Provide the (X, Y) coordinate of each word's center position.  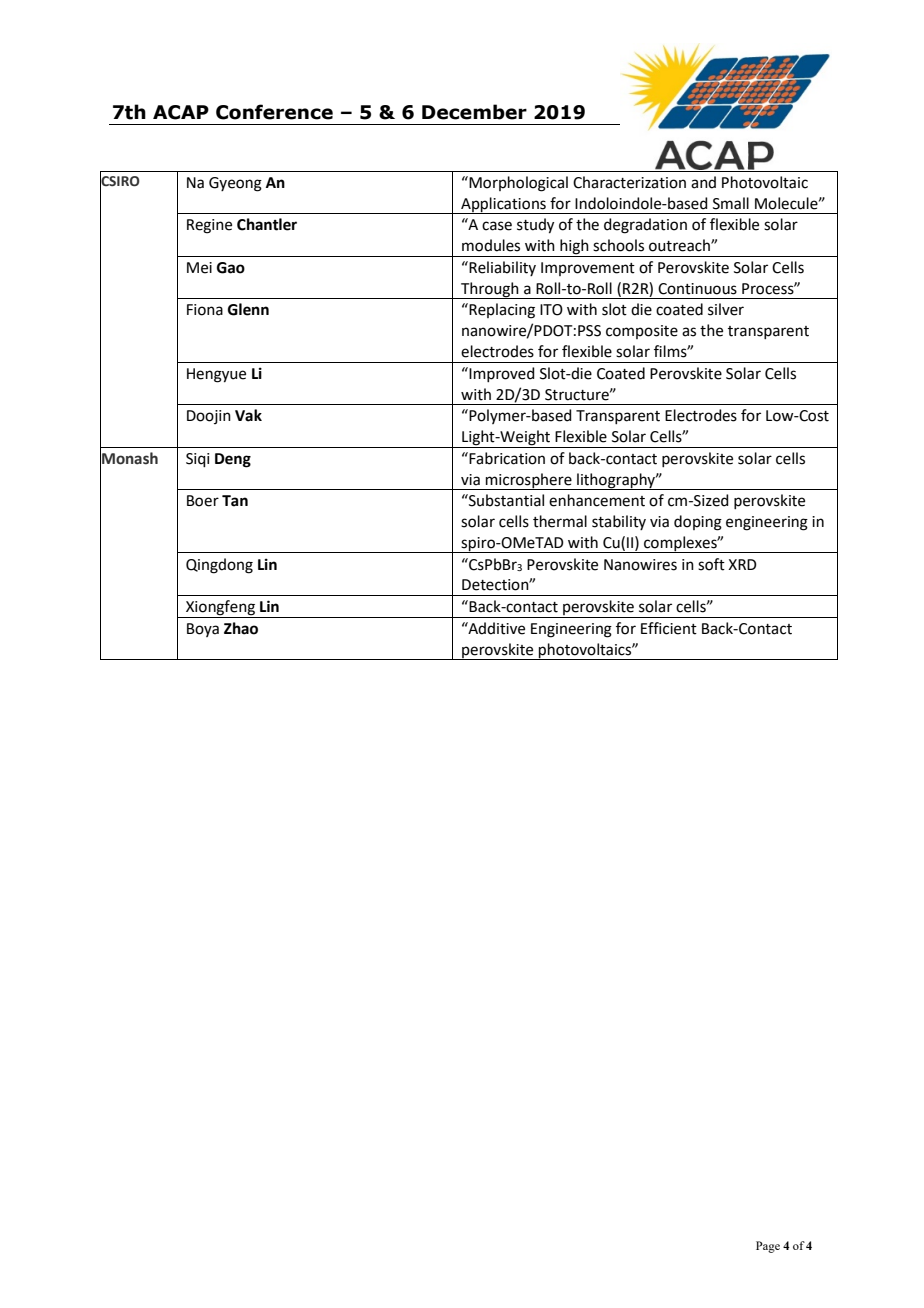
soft (711, 564)
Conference (274, 112)
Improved (501, 374)
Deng (233, 460)
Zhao (241, 628)
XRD (742, 564)
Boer (203, 501)
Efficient (669, 628)
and (703, 182)
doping (698, 523)
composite (642, 332)
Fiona (205, 310)
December (474, 112)
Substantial (505, 500)
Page (768, 1247)
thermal (560, 521)
